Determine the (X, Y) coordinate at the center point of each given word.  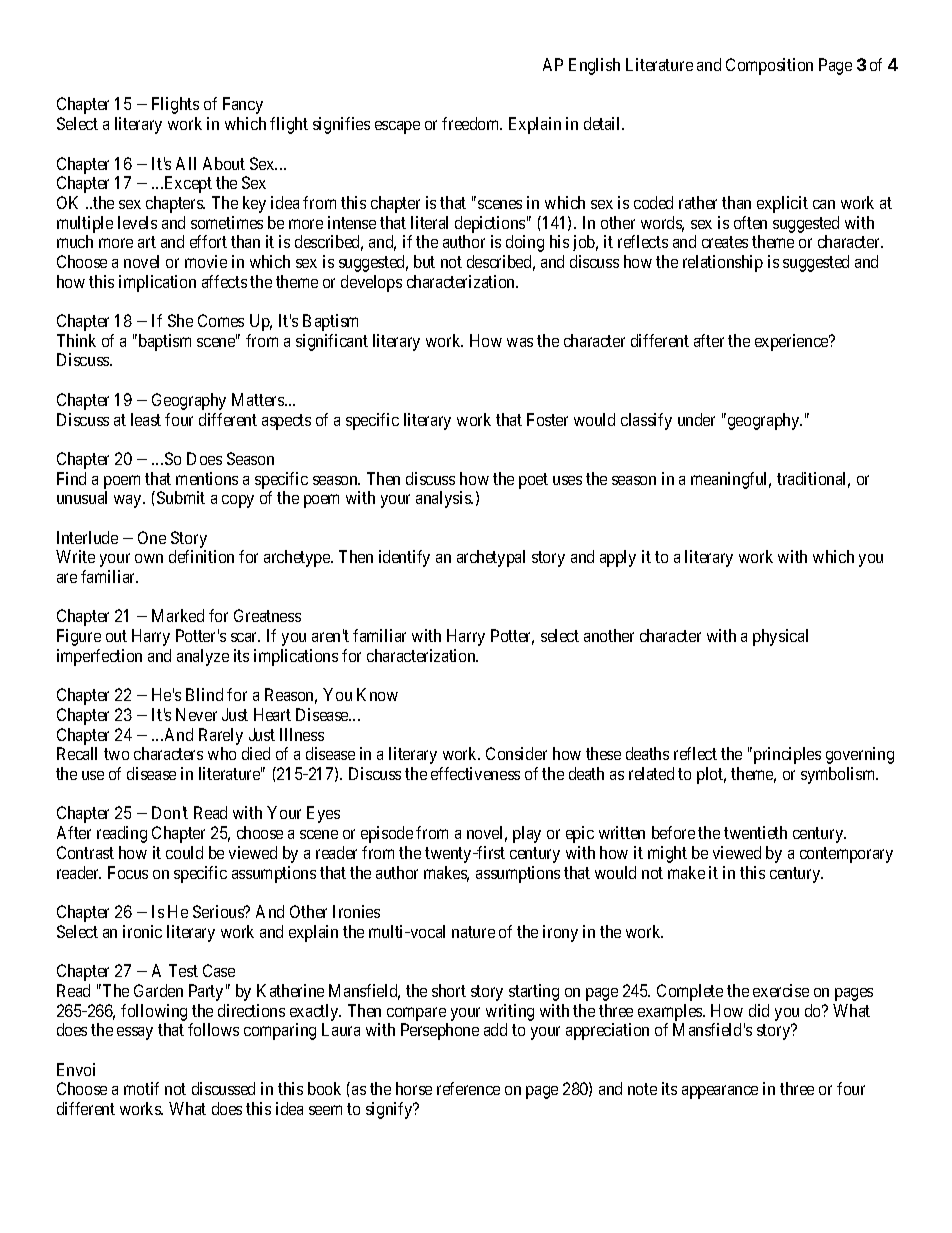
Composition (769, 66)
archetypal (491, 558)
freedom (472, 123)
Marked (178, 615)
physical (780, 637)
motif (141, 1088)
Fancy (243, 105)
